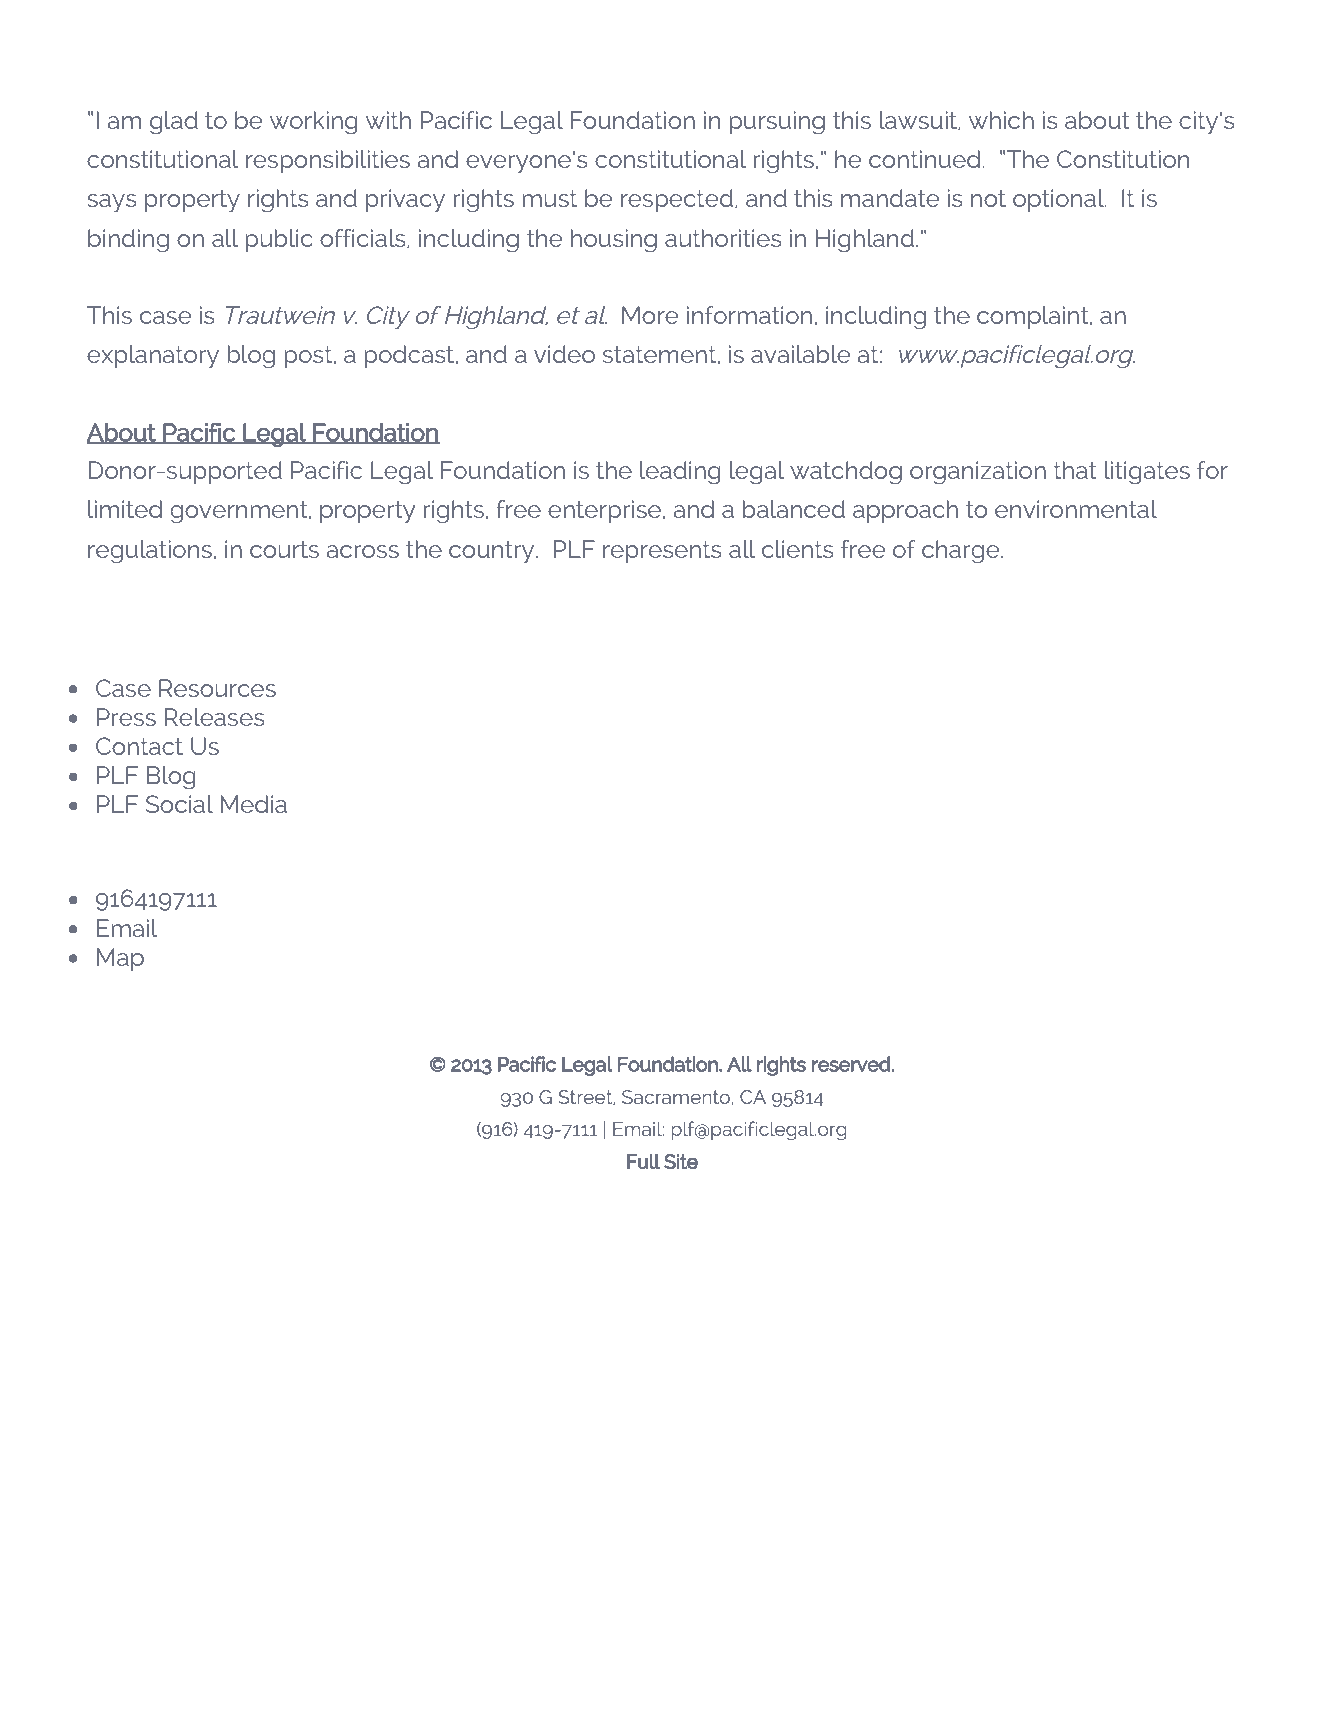 The width and height of the screenshot is (1322, 1710). What do you see at coordinates (1001, 120) in the screenshot?
I see `which` at bounding box center [1001, 120].
